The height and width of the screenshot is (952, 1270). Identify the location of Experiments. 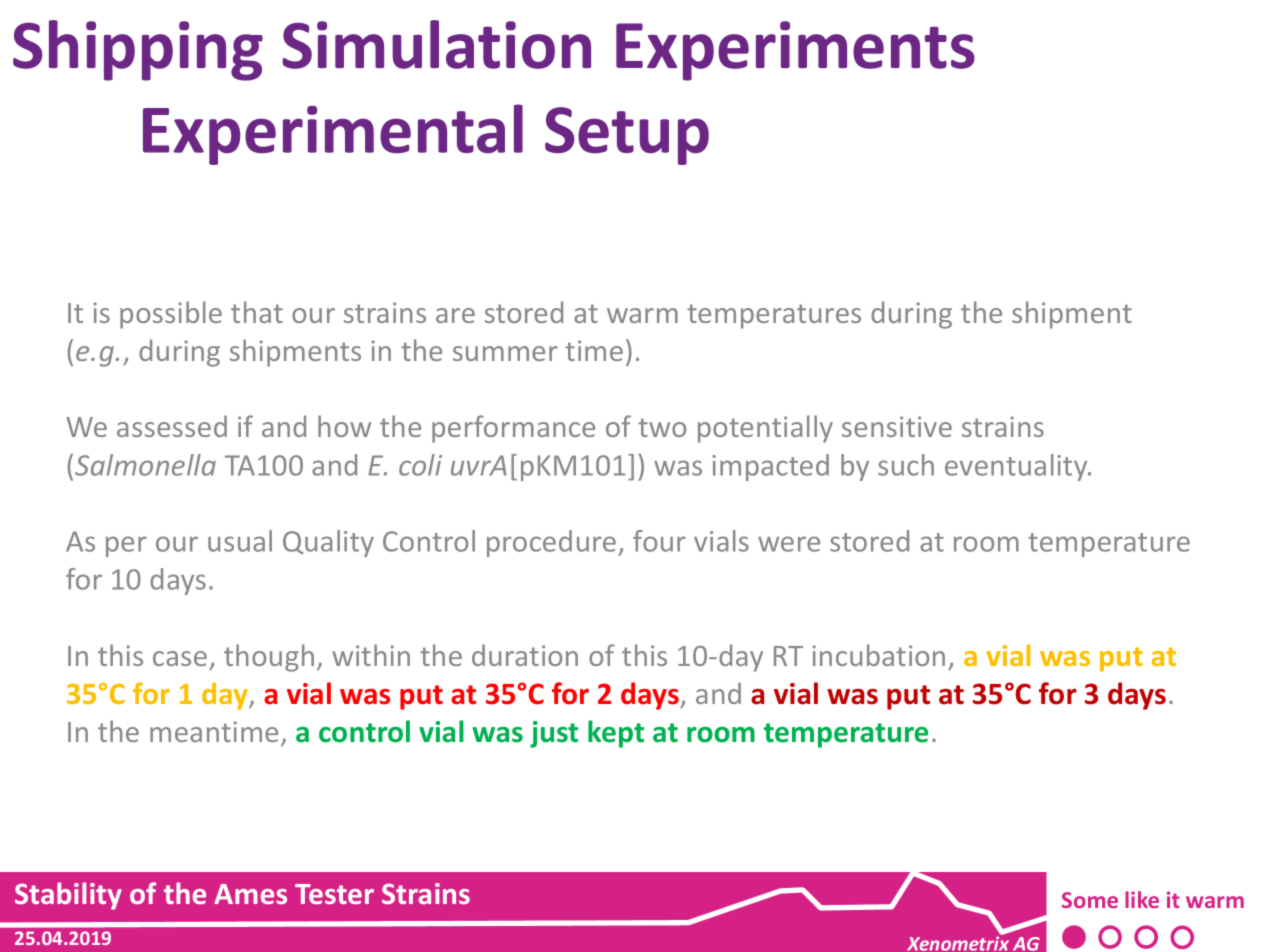
(795, 51).
